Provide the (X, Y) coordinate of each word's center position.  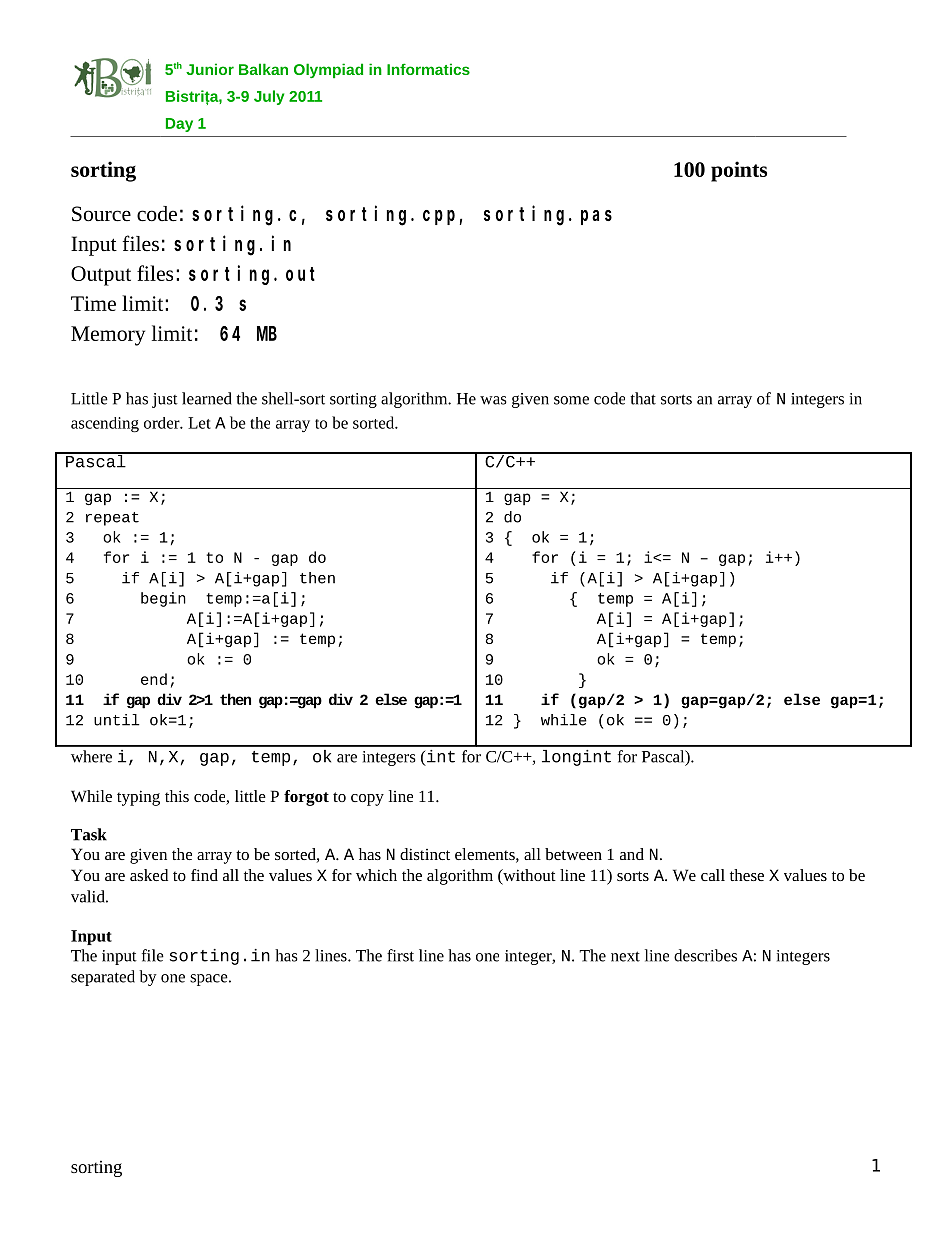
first (400, 955)
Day (179, 125)
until (117, 720)
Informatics (428, 69)
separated (103, 978)
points (739, 171)
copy (367, 800)
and (632, 854)
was (493, 400)
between (573, 854)
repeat (112, 519)
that (643, 398)
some (571, 400)
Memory (108, 336)
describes (705, 955)
